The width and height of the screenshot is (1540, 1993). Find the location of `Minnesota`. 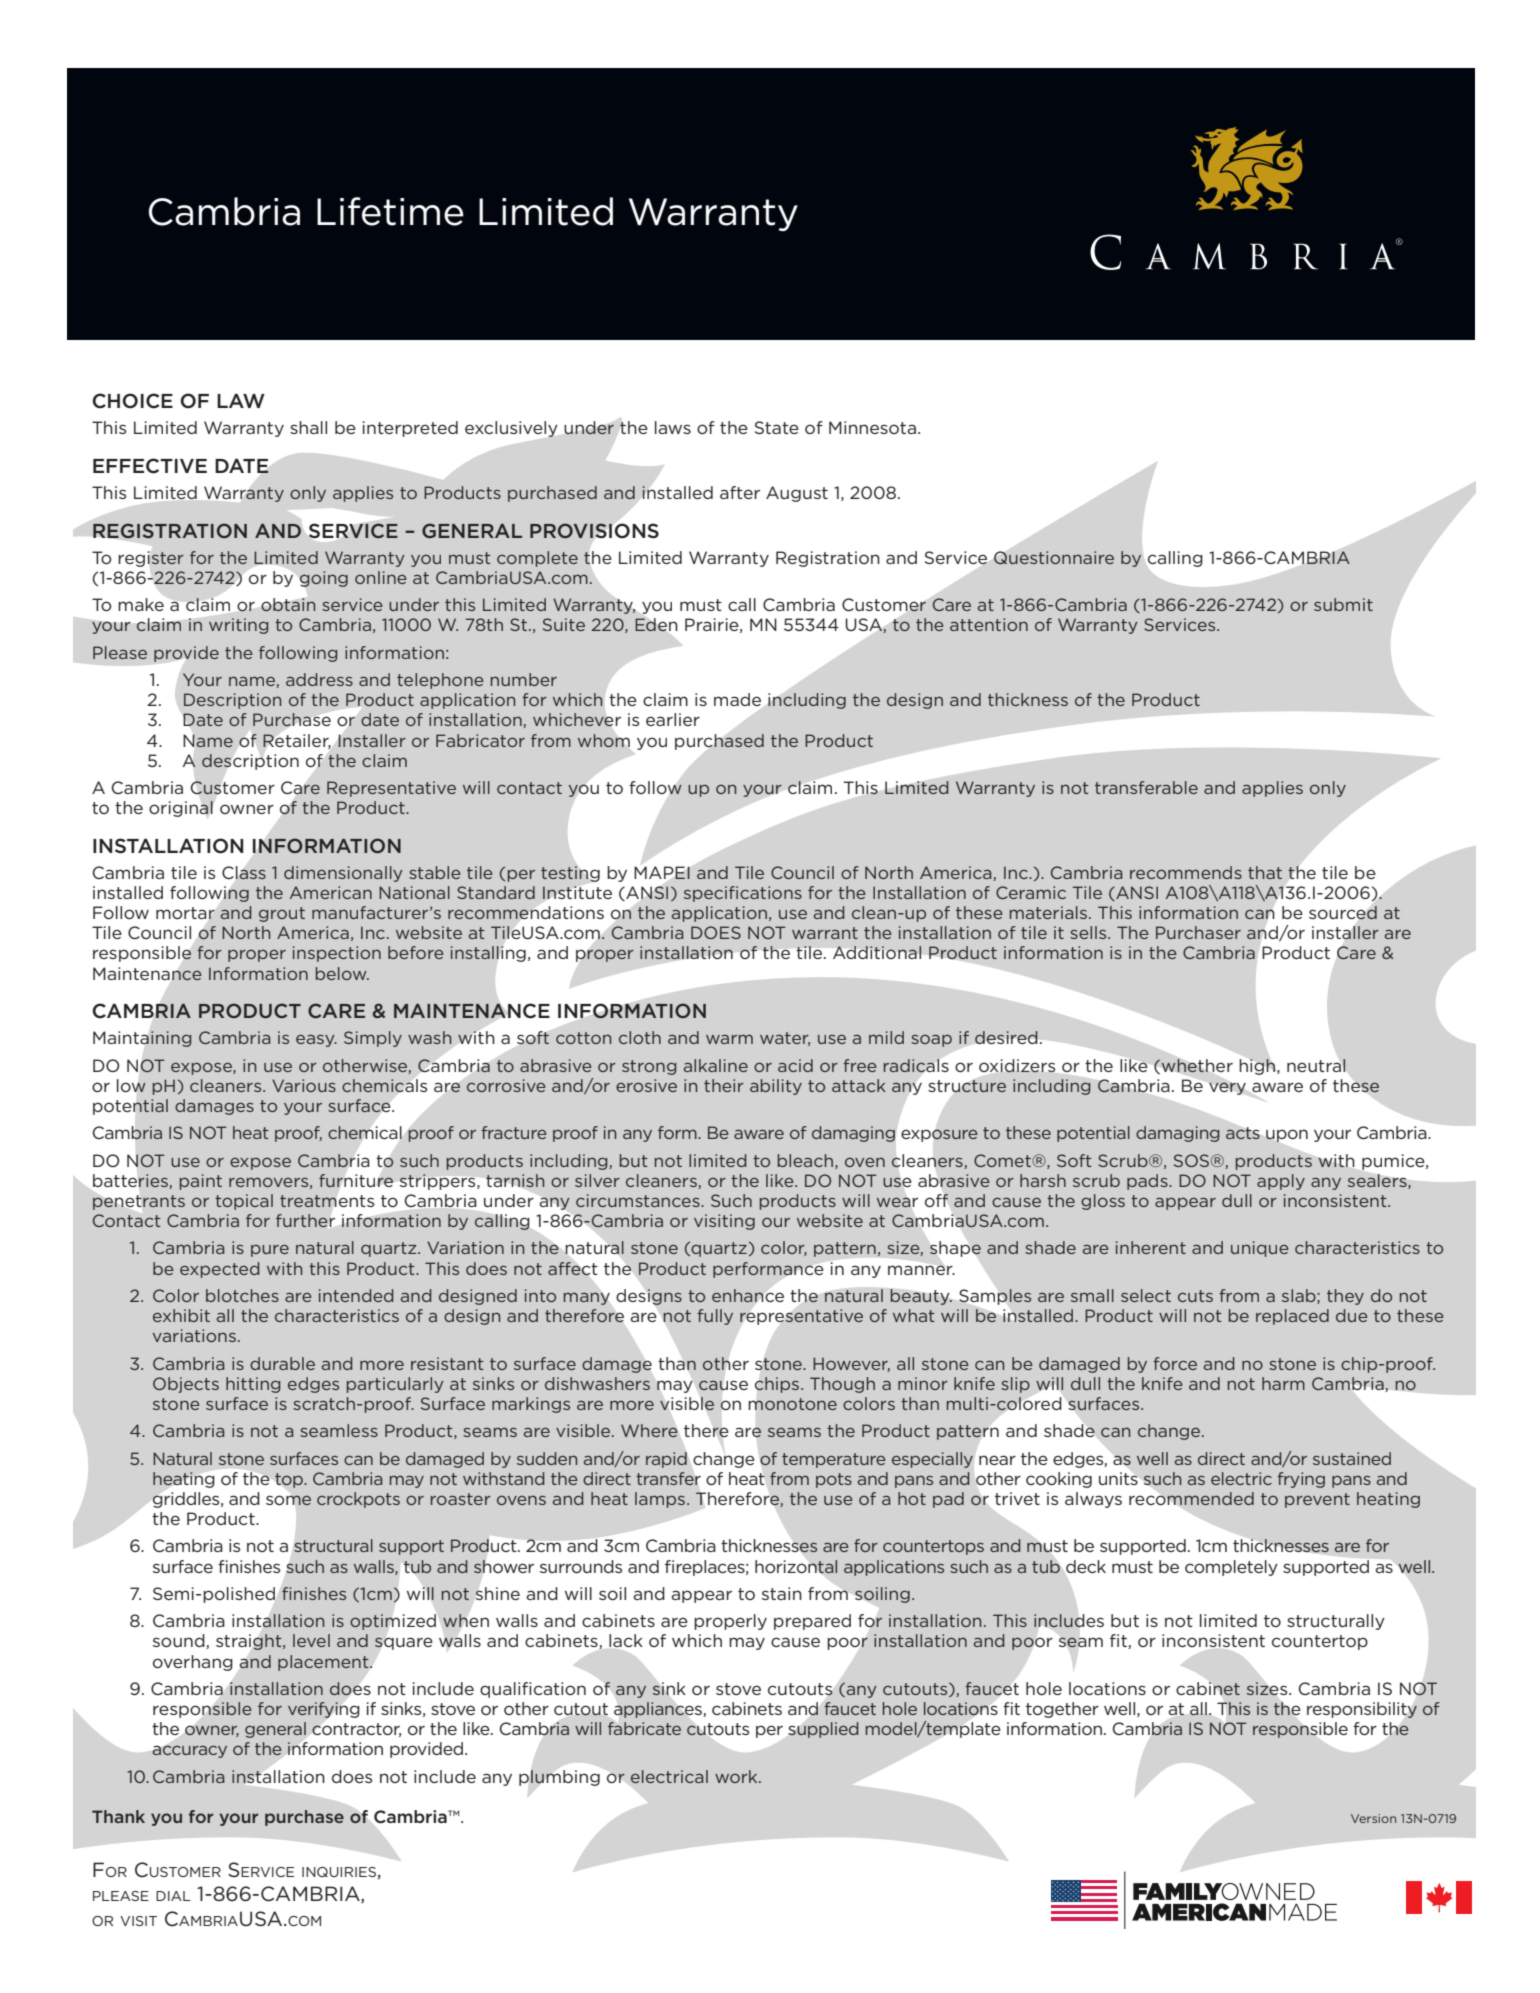

Minnesota is located at coordinates (872, 427).
